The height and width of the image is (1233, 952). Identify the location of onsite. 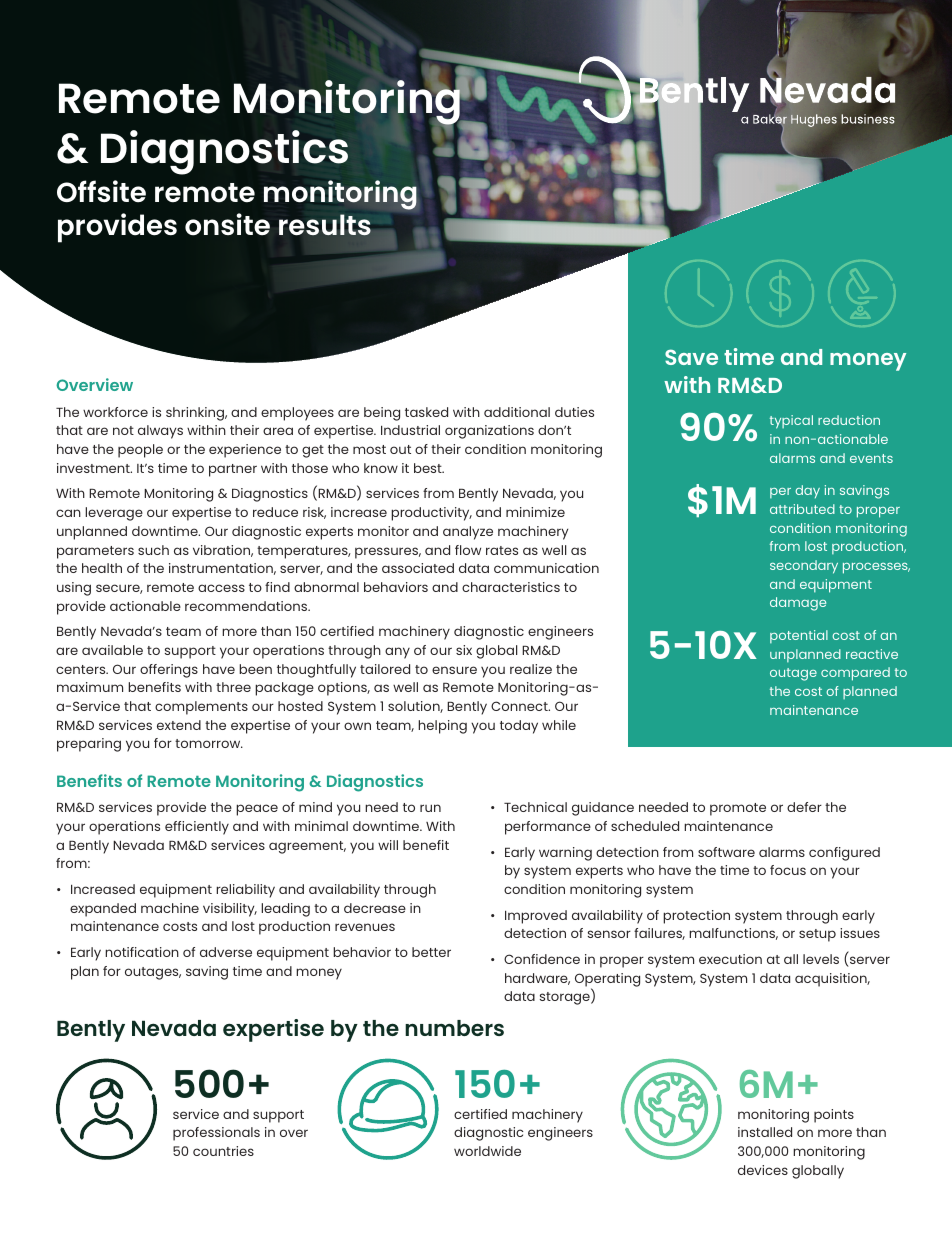
(227, 224).
